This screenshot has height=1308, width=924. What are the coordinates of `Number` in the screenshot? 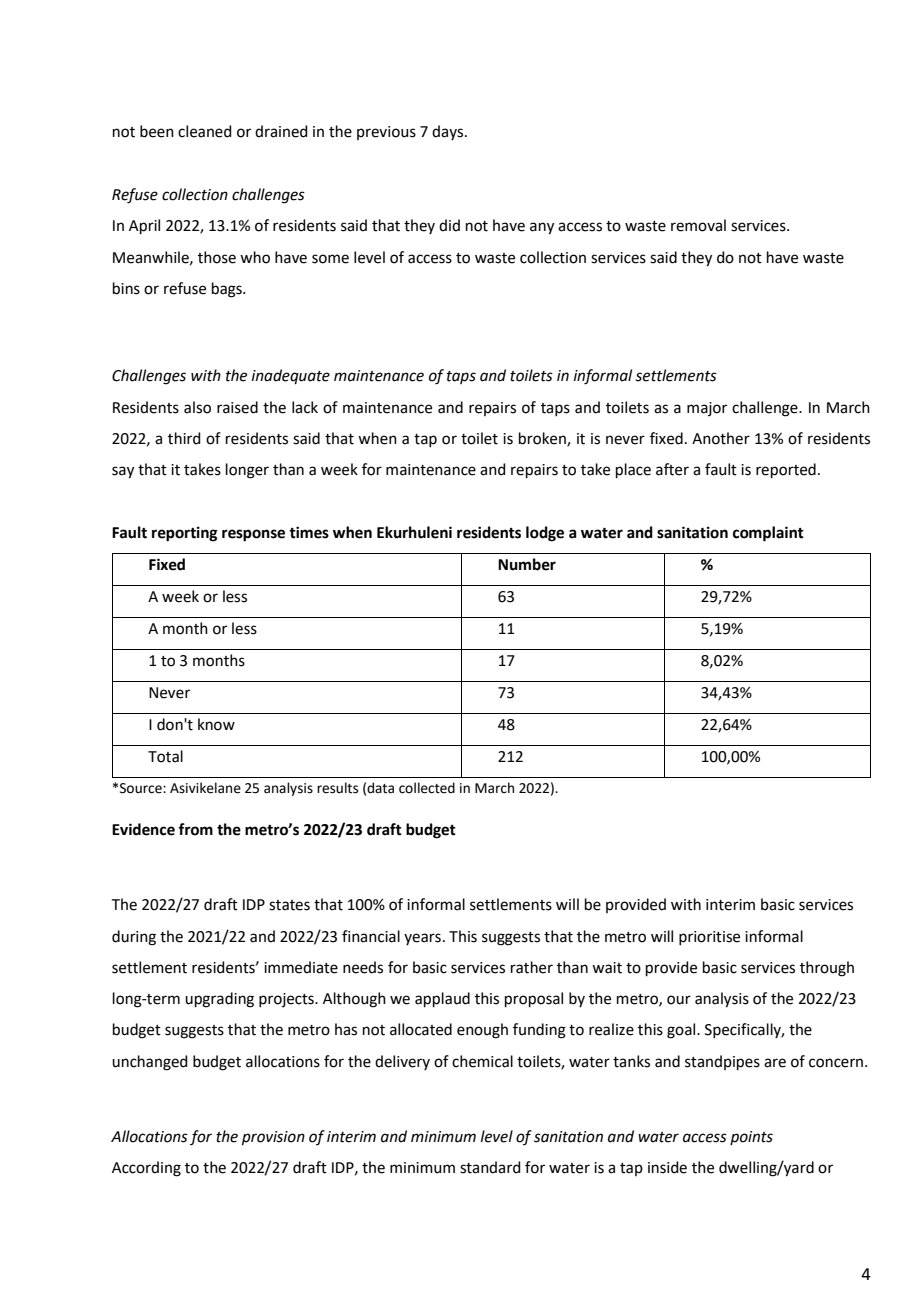 It's located at (527, 564).
